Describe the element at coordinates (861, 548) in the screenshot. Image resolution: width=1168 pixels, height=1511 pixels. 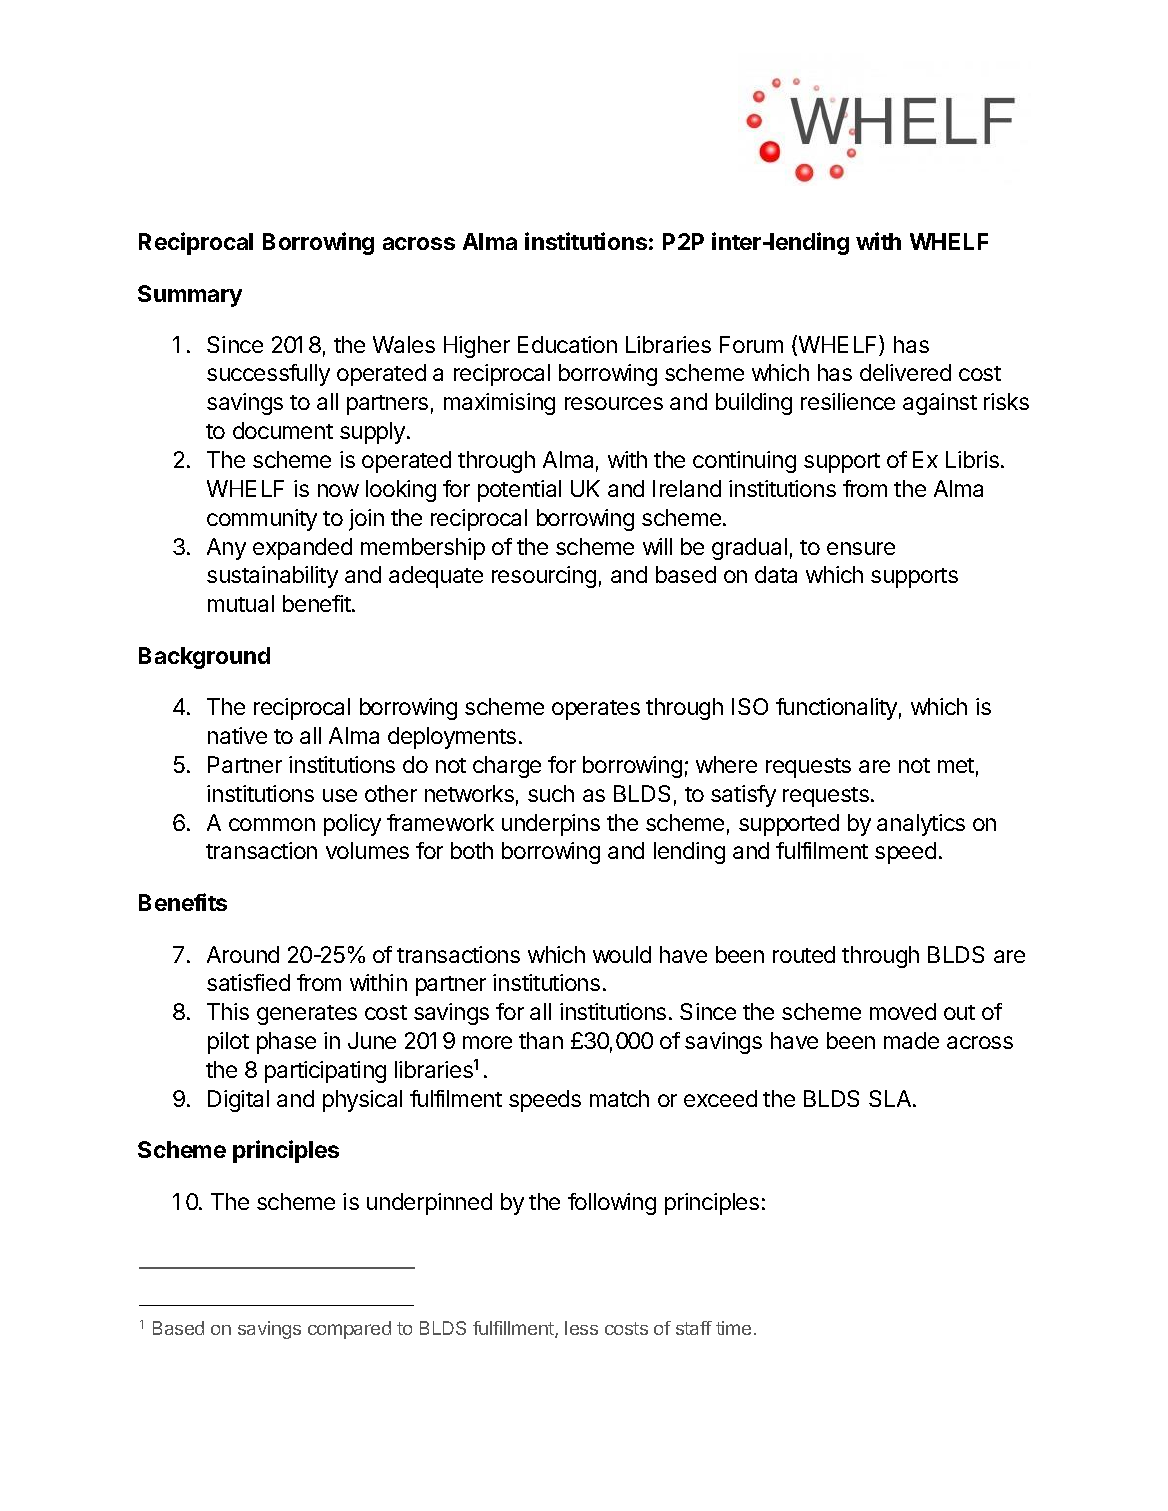
I see `ensure` at that location.
